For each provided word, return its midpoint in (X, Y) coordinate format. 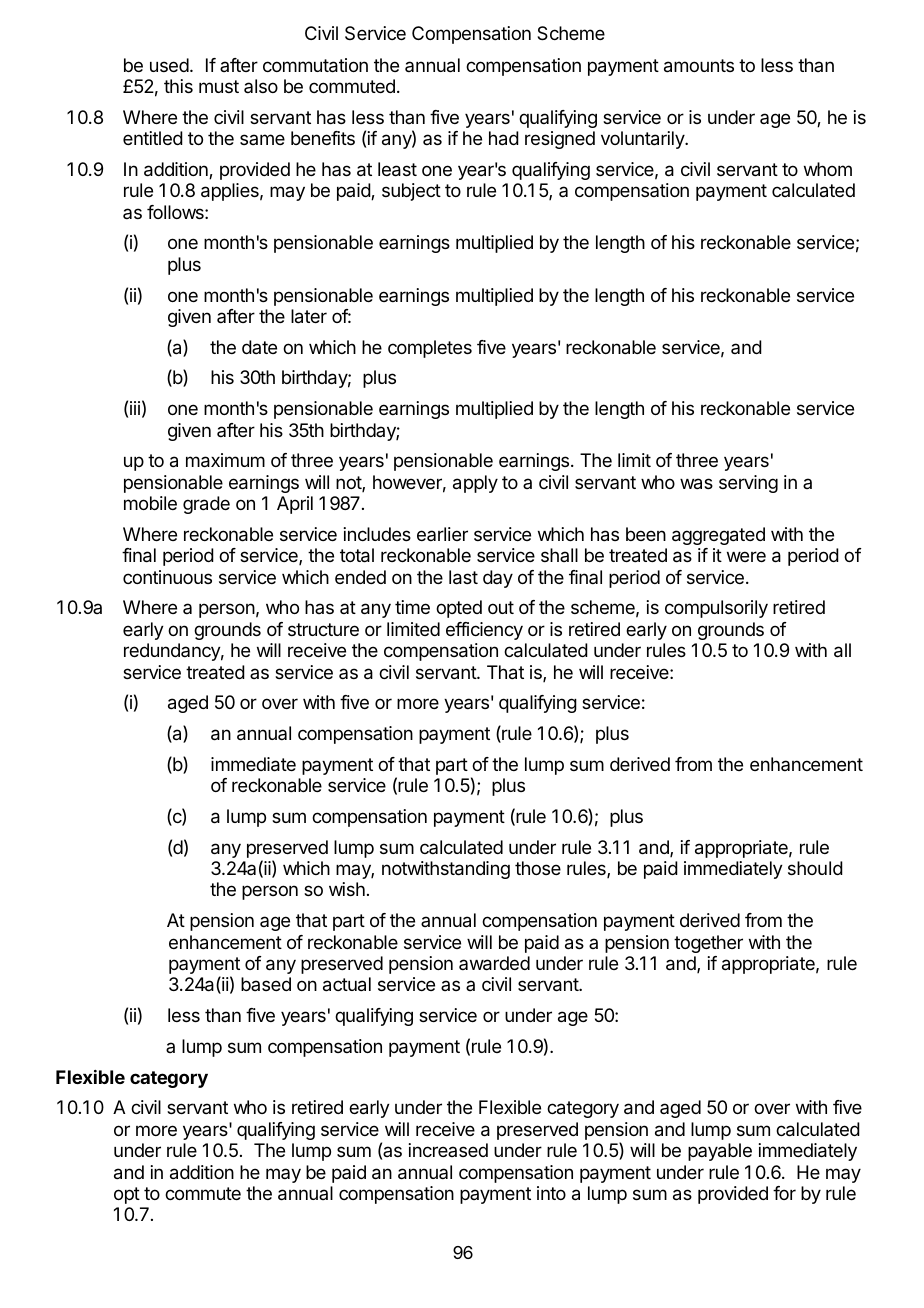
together (708, 944)
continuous (167, 577)
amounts (699, 66)
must (219, 86)
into (551, 1193)
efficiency (484, 631)
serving (748, 484)
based (266, 984)
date (259, 347)
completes (430, 349)
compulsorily (716, 609)
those (538, 868)
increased (448, 1150)
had (504, 138)
